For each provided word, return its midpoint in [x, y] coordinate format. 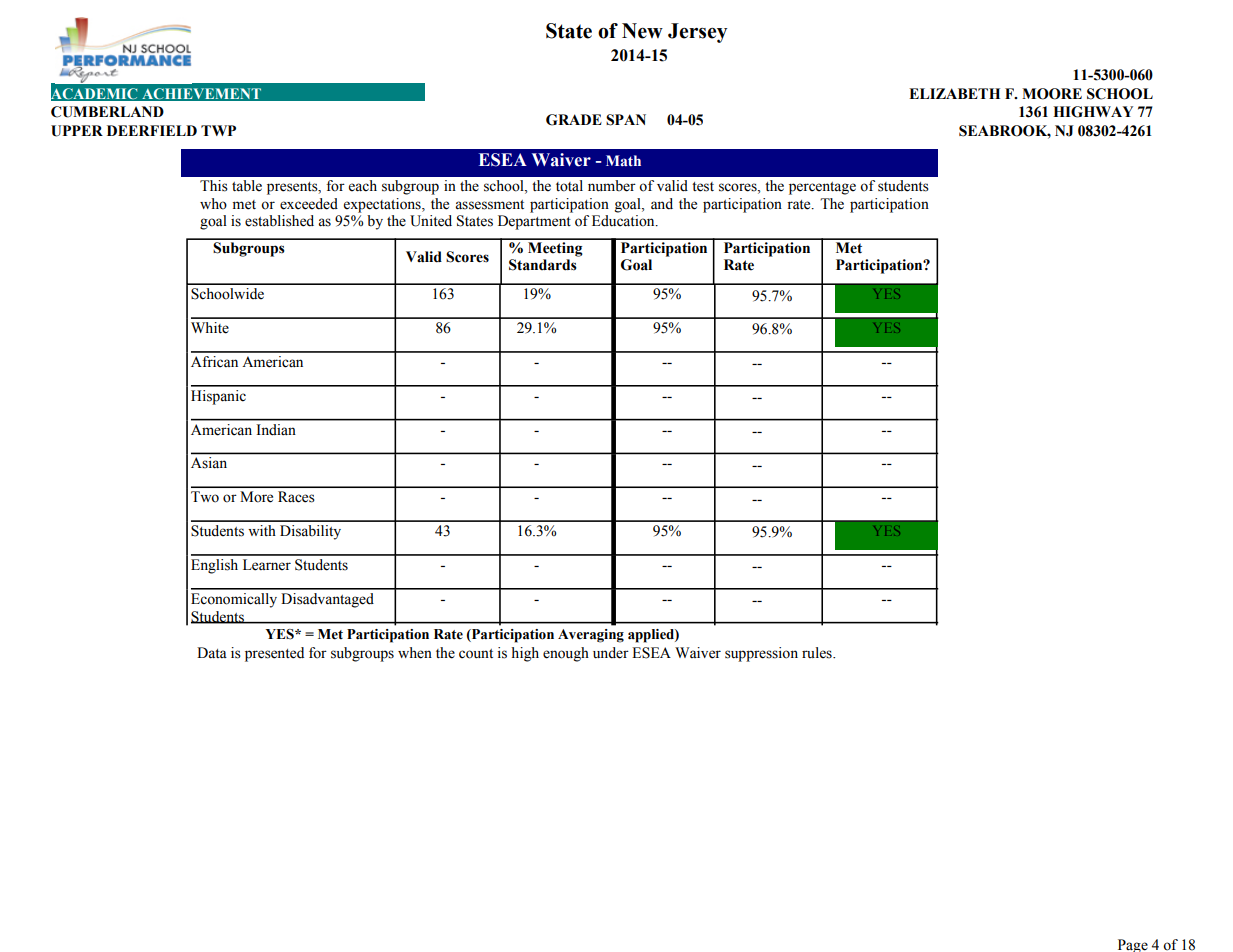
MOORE [1052, 94]
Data [212, 653]
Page [1133, 945]
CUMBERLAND [107, 112]
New [642, 31]
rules [818, 653]
